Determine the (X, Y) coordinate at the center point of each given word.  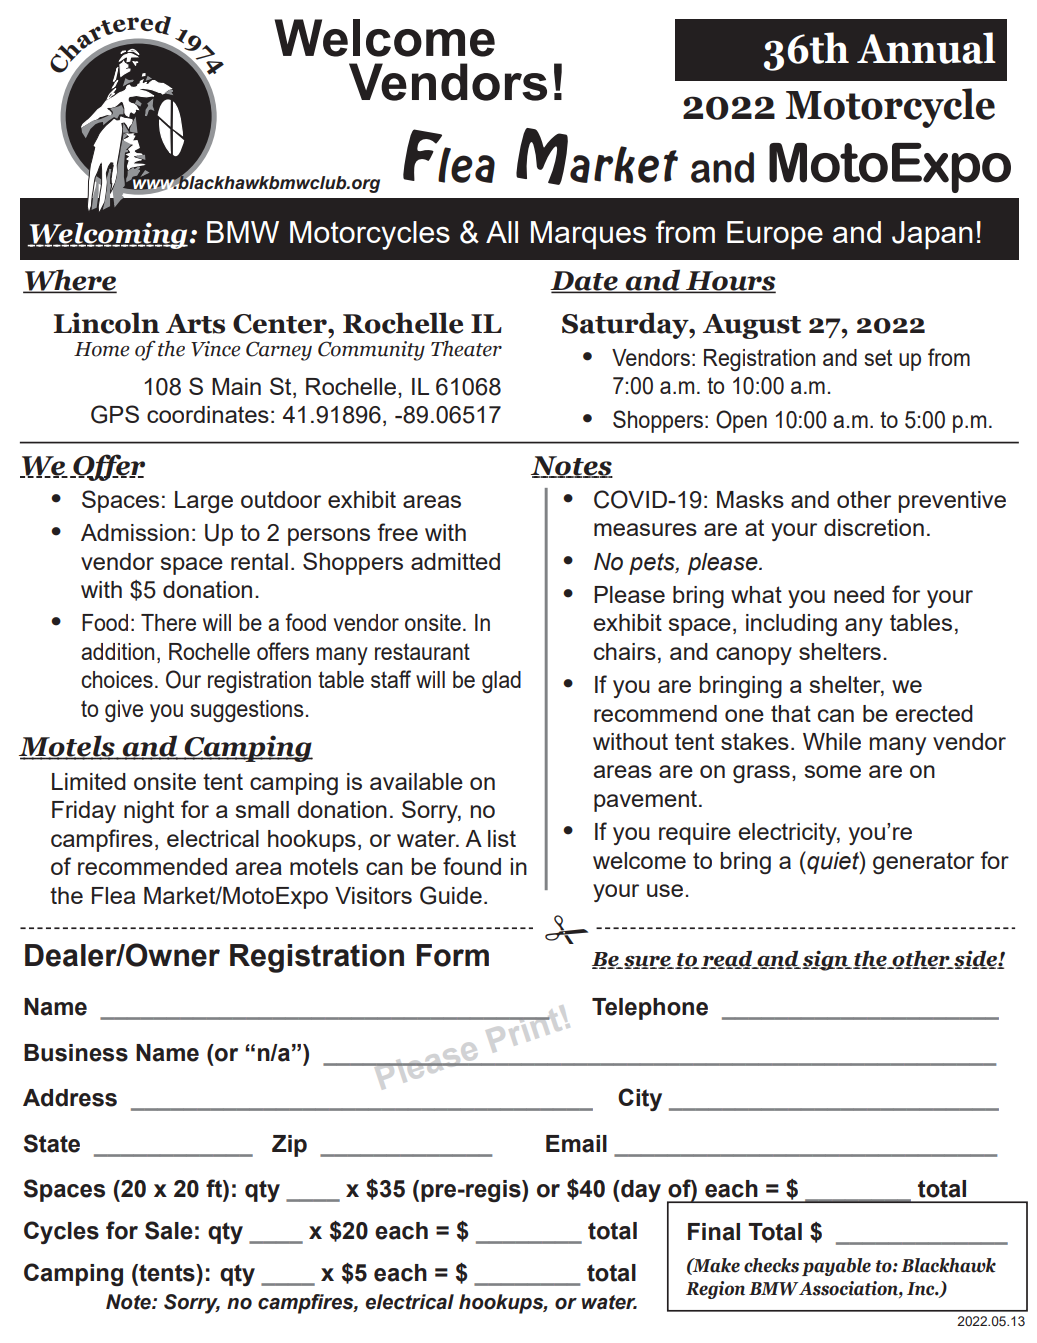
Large (204, 502)
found (472, 866)
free (397, 532)
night (149, 812)
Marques (588, 235)
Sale (169, 1230)
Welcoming (107, 235)
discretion (874, 527)
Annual (926, 48)
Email (576, 1144)
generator (923, 863)
